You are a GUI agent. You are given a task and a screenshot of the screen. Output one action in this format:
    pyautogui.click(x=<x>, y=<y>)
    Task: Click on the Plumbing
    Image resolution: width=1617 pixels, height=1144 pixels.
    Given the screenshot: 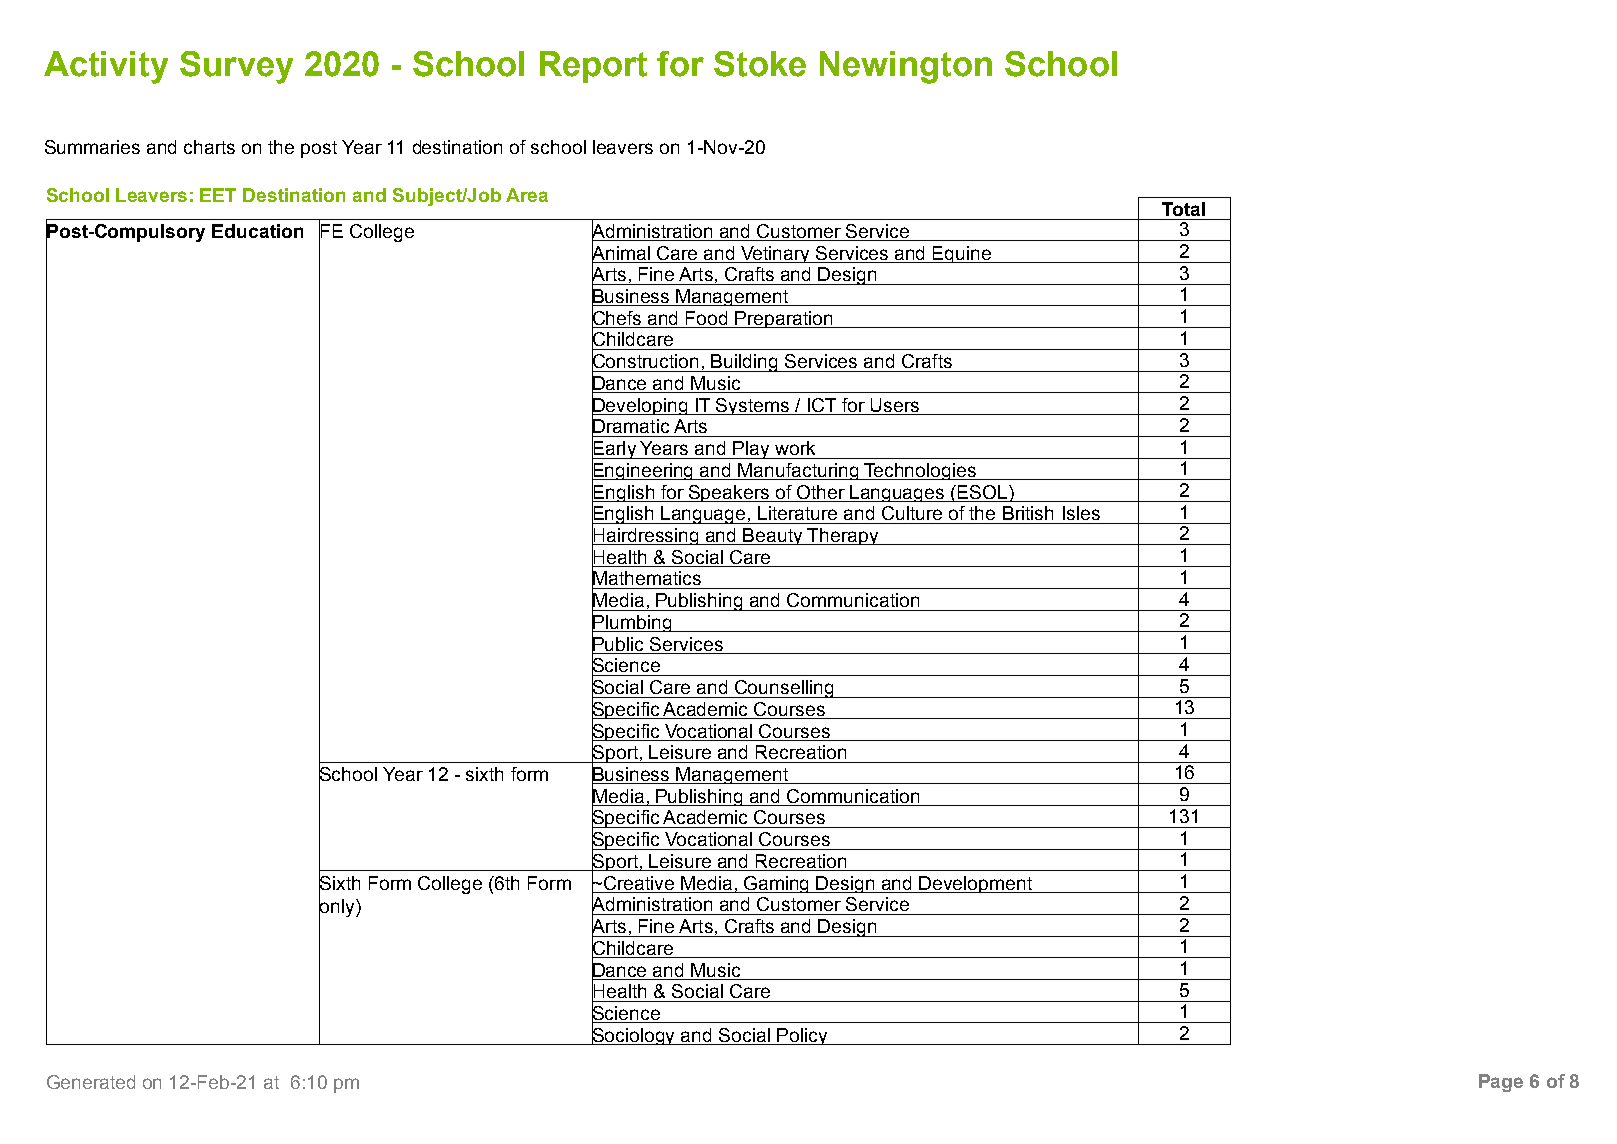 What is the action you would take?
    pyautogui.click(x=633, y=624)
